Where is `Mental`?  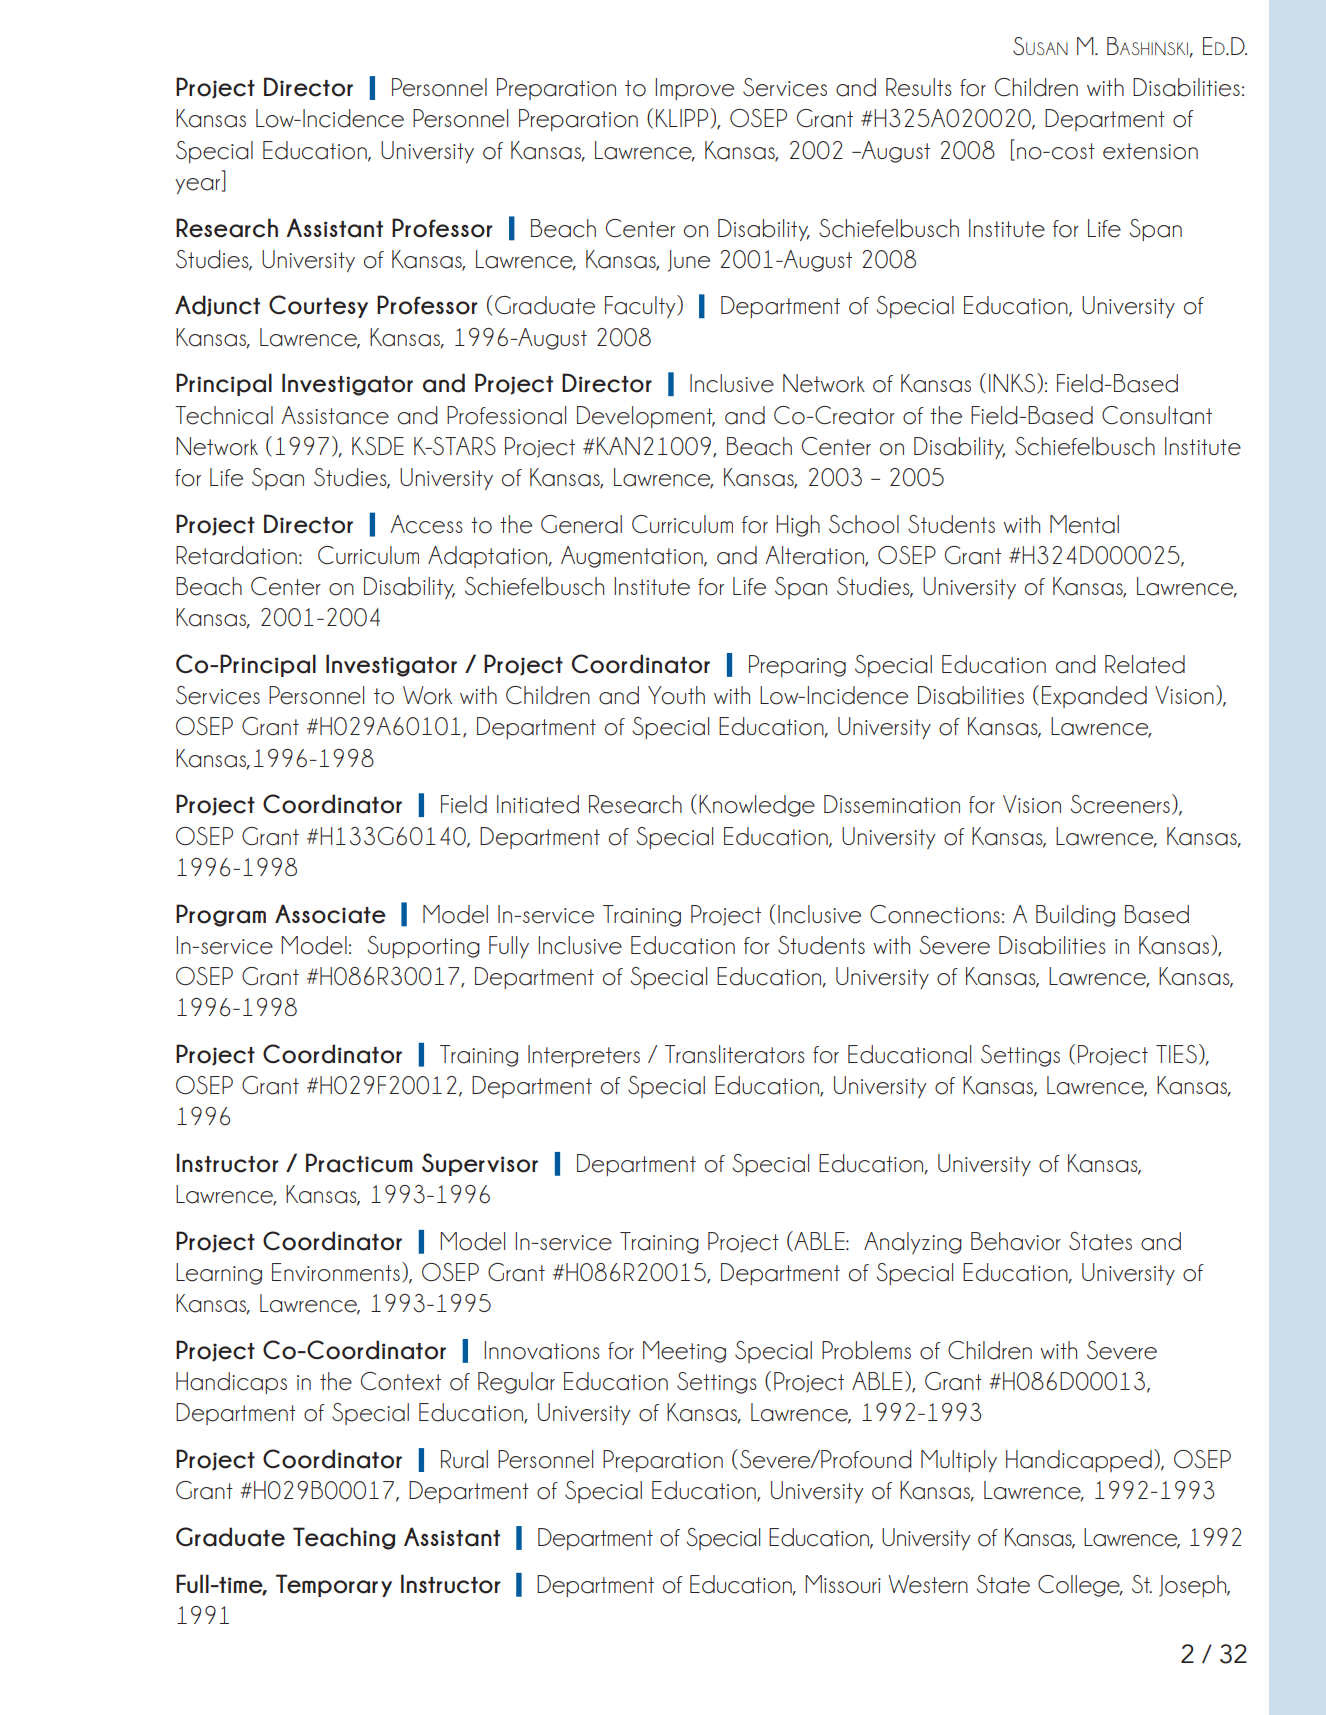 Mental is located at coordinates (1084, 524).
